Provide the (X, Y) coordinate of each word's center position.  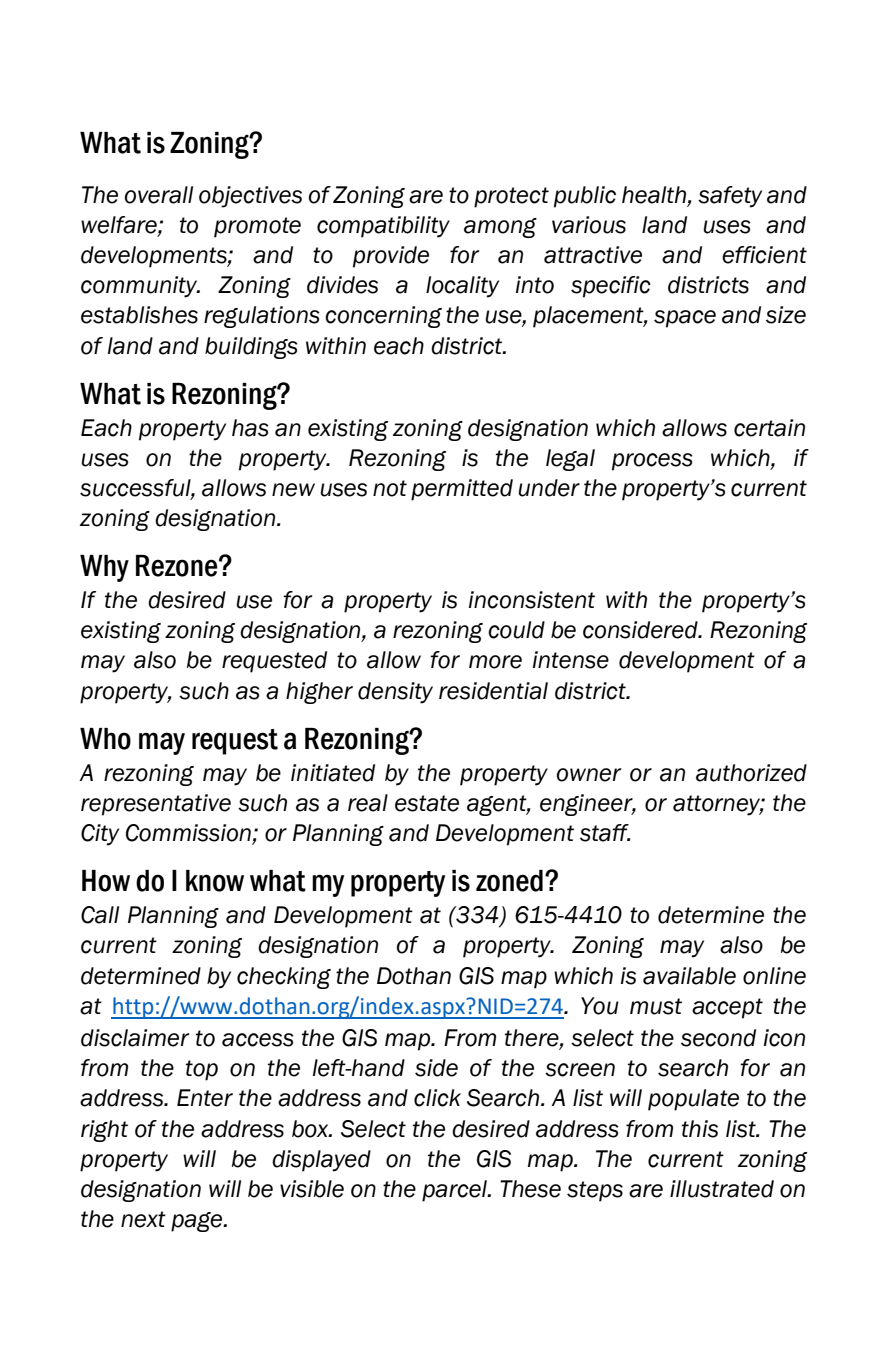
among (500, 228)
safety (730, 197)
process (652, 462)
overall (159, 195)
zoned (509, 881)
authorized (751, 773)
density (395, 693)
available (689, 976)
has (250, 428)
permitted (462, 490)
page (198, 1222)
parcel (456, 1191)
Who (105, 739)
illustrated (722, 1189)
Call (100, 915)
